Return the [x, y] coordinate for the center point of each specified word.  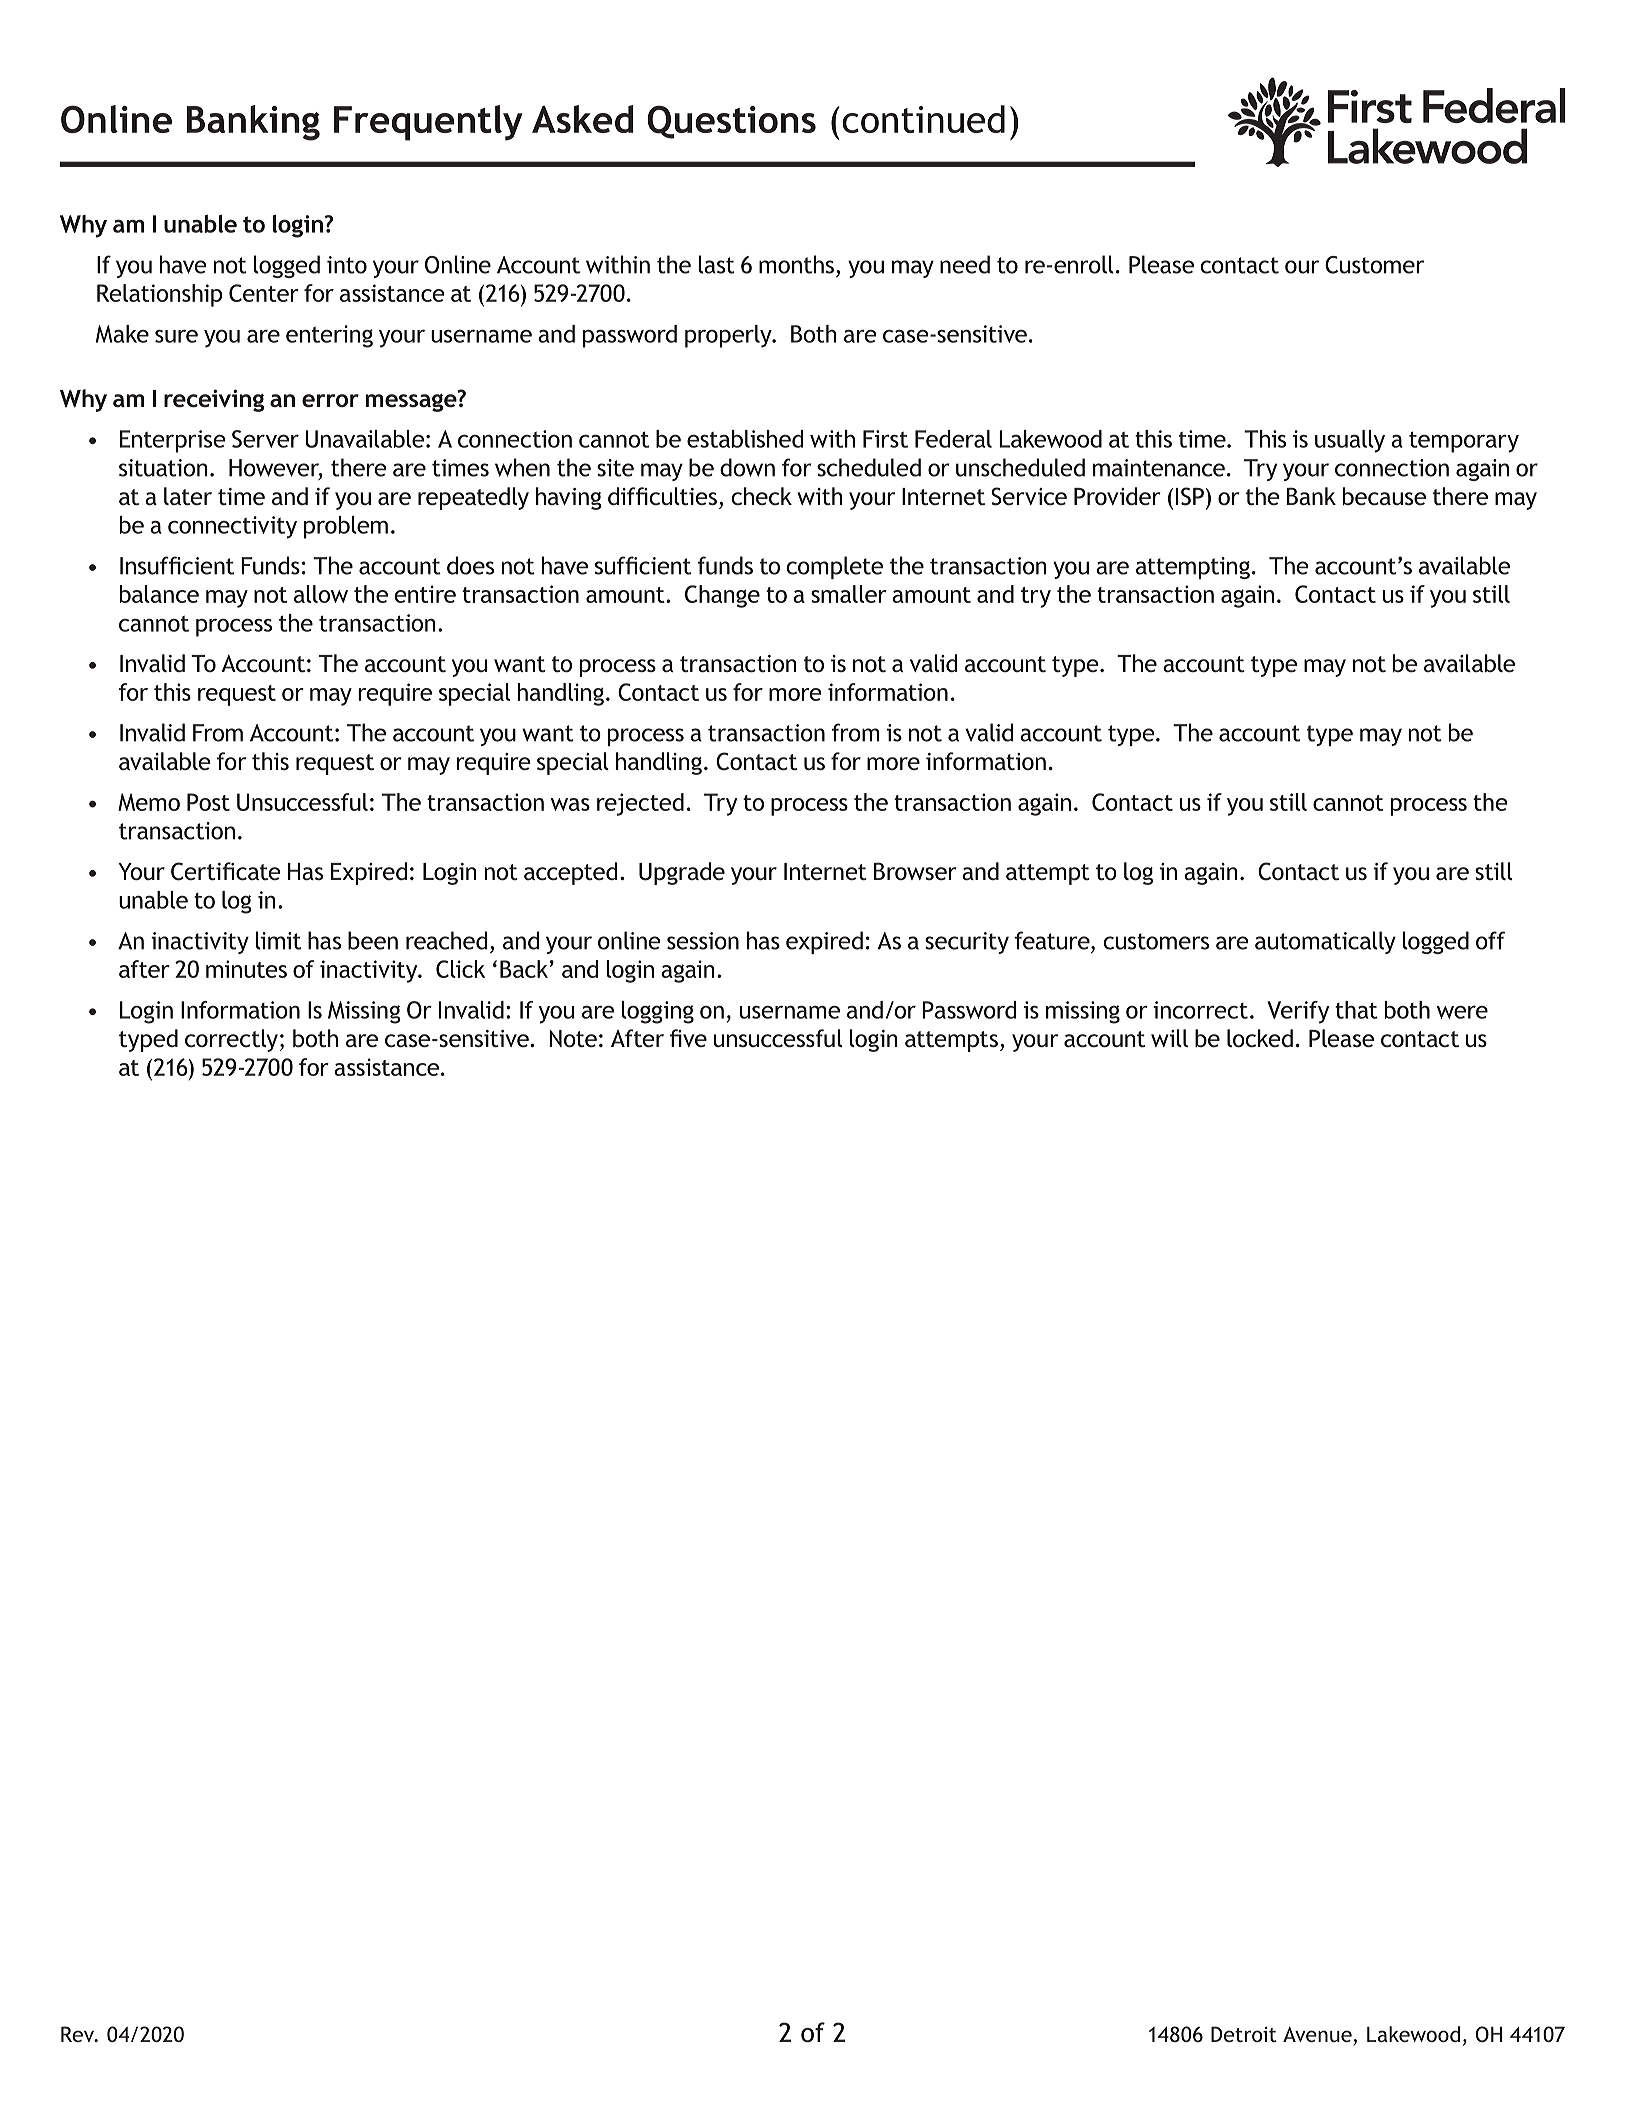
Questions [731, 122]
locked [1260, 1038]
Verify [1298, 1012]
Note [573, 1038]
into [347, 265]
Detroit [1244, 2034]
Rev [78, 2034]
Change [722, 596]
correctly [231, 1040]
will [1169, 1038]
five [688, 1038]
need [965, 264]
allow [321, 594]
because [1384, 496]
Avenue [1317, 2034]
